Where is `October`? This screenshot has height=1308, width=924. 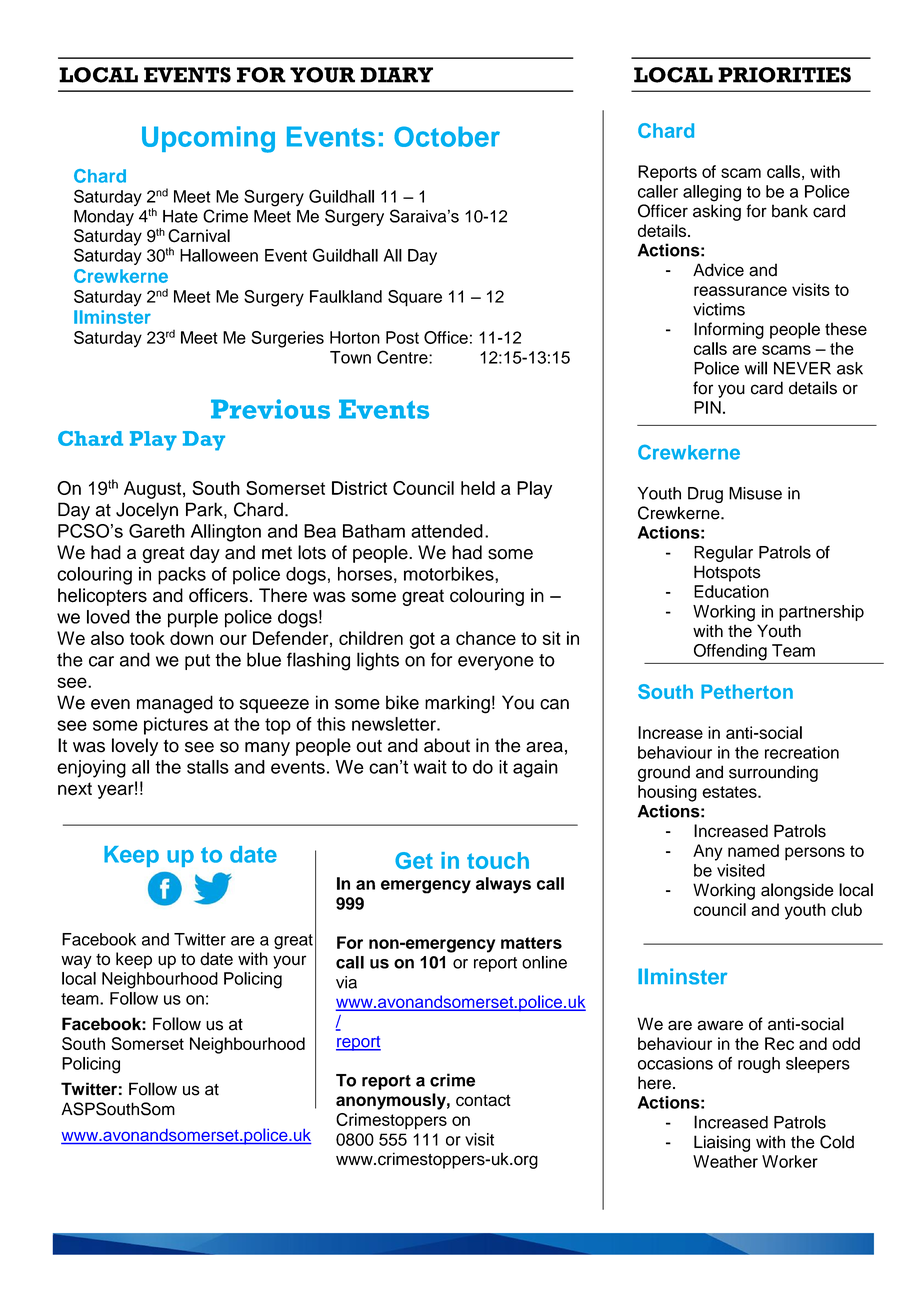
October is located at coordinates (447, 136).
